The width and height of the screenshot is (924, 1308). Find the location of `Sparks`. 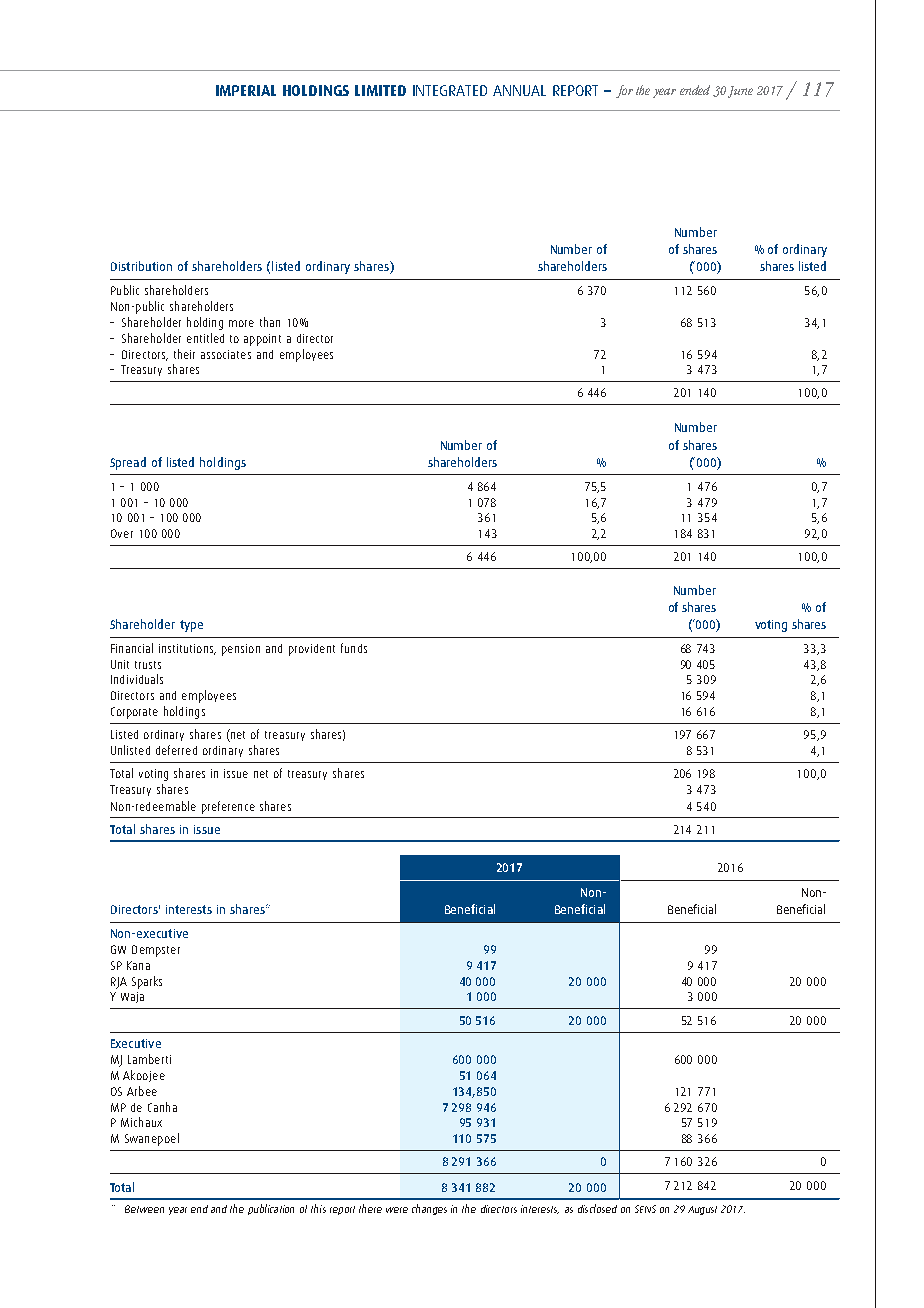

Sparks is located at coordinates (147, 982).
